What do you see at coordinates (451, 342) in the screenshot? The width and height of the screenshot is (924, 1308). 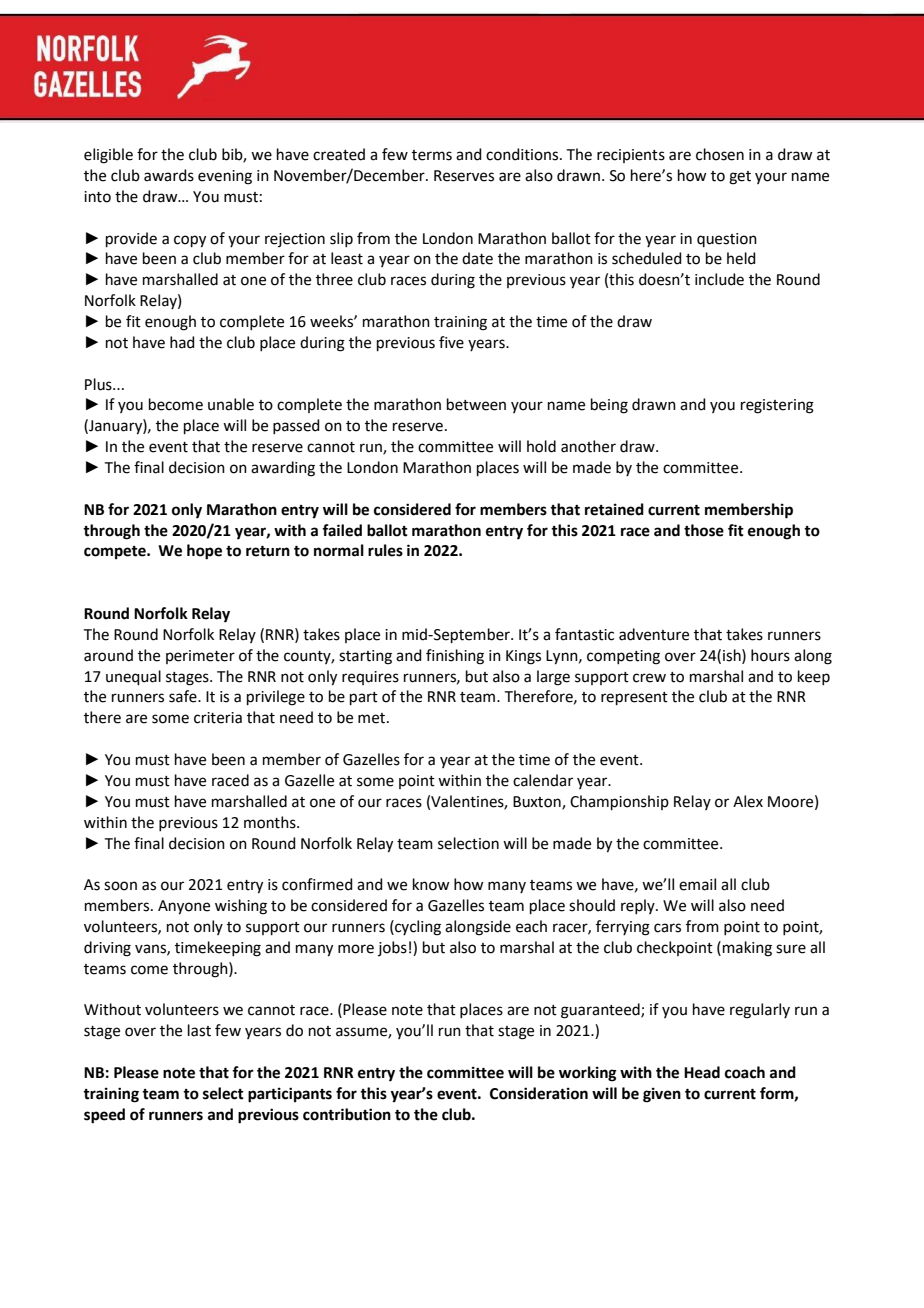 I see `five` at bounding box center [451, 342].
